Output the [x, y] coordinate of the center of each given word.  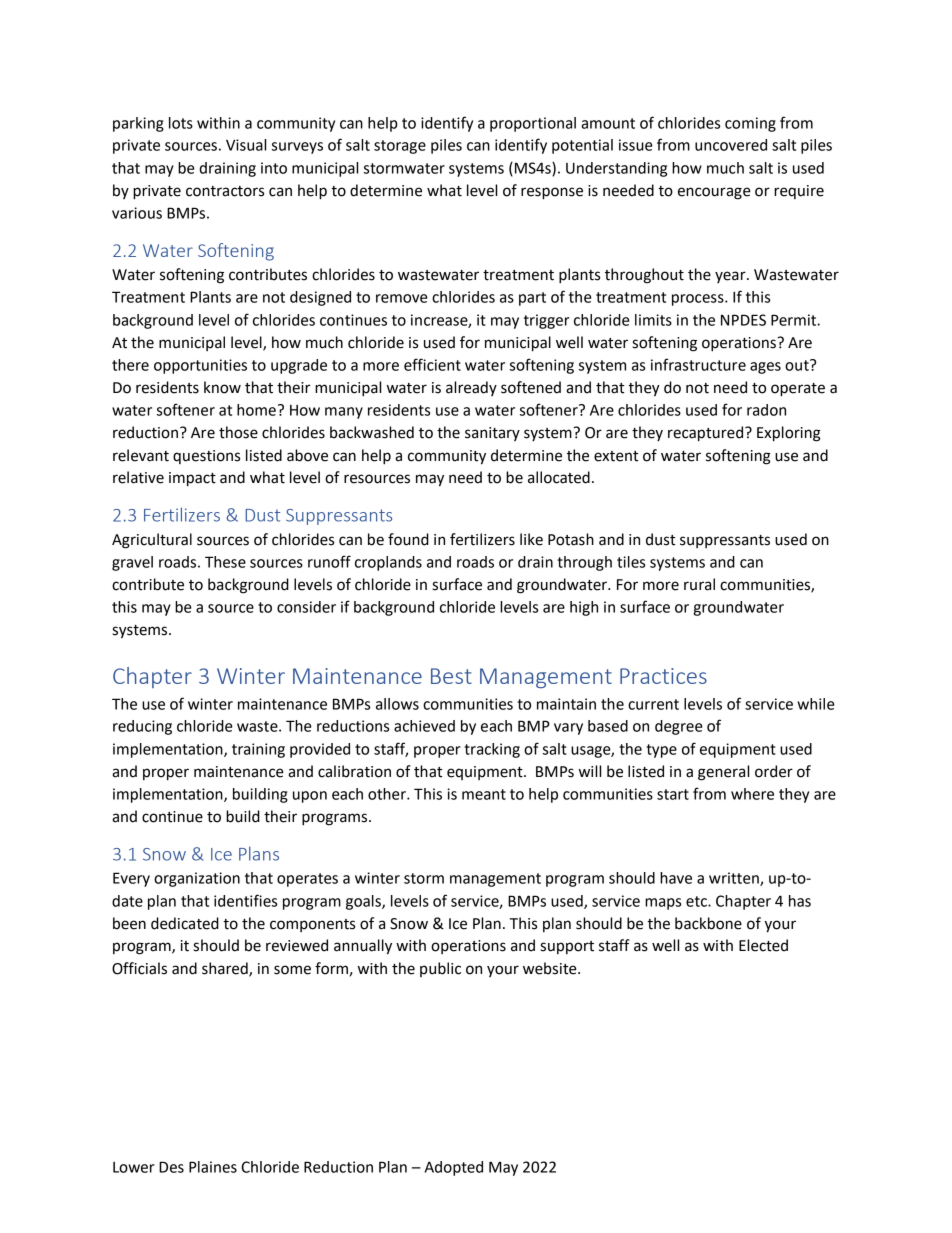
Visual [246, 145]
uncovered [731, 145]
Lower [134, 1167]
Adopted [454, 1168]
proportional [533, 124]
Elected [763, 945]
